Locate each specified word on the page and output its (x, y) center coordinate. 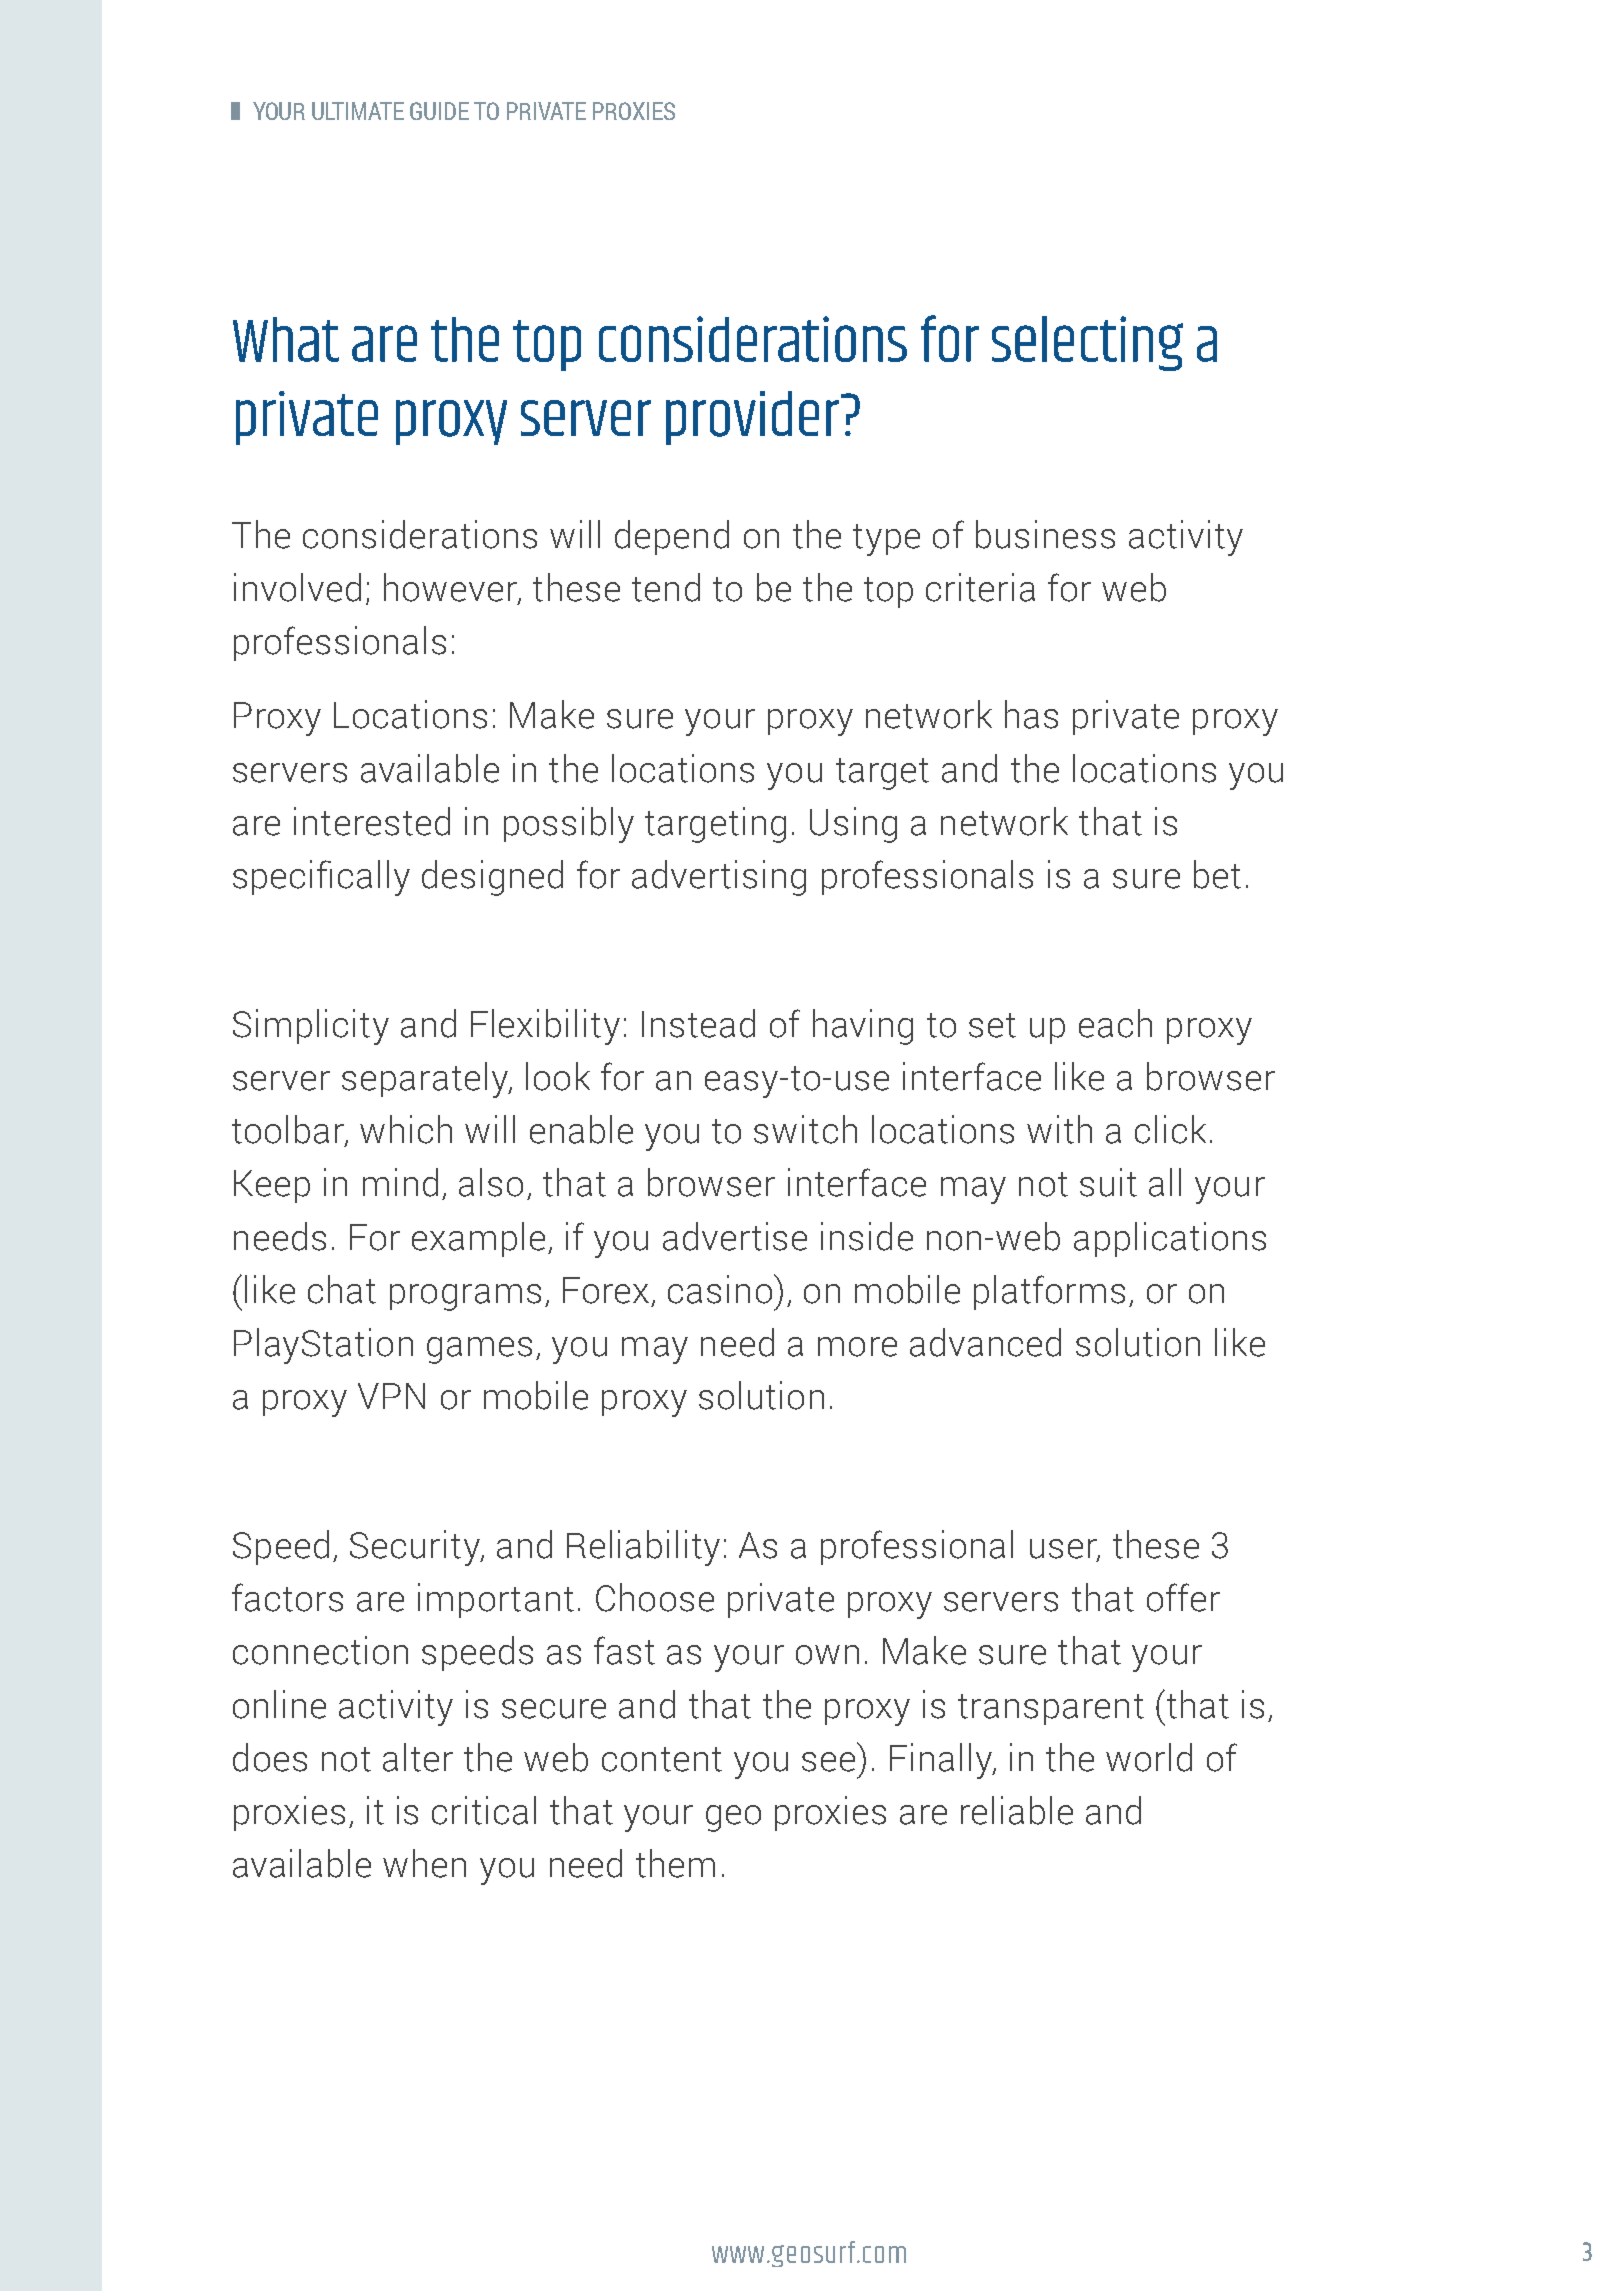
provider (754, 418)
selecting (1087, 343)
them (675, 1863)
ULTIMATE (358, 111)
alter (418, 1757)
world (1149, 1757)
